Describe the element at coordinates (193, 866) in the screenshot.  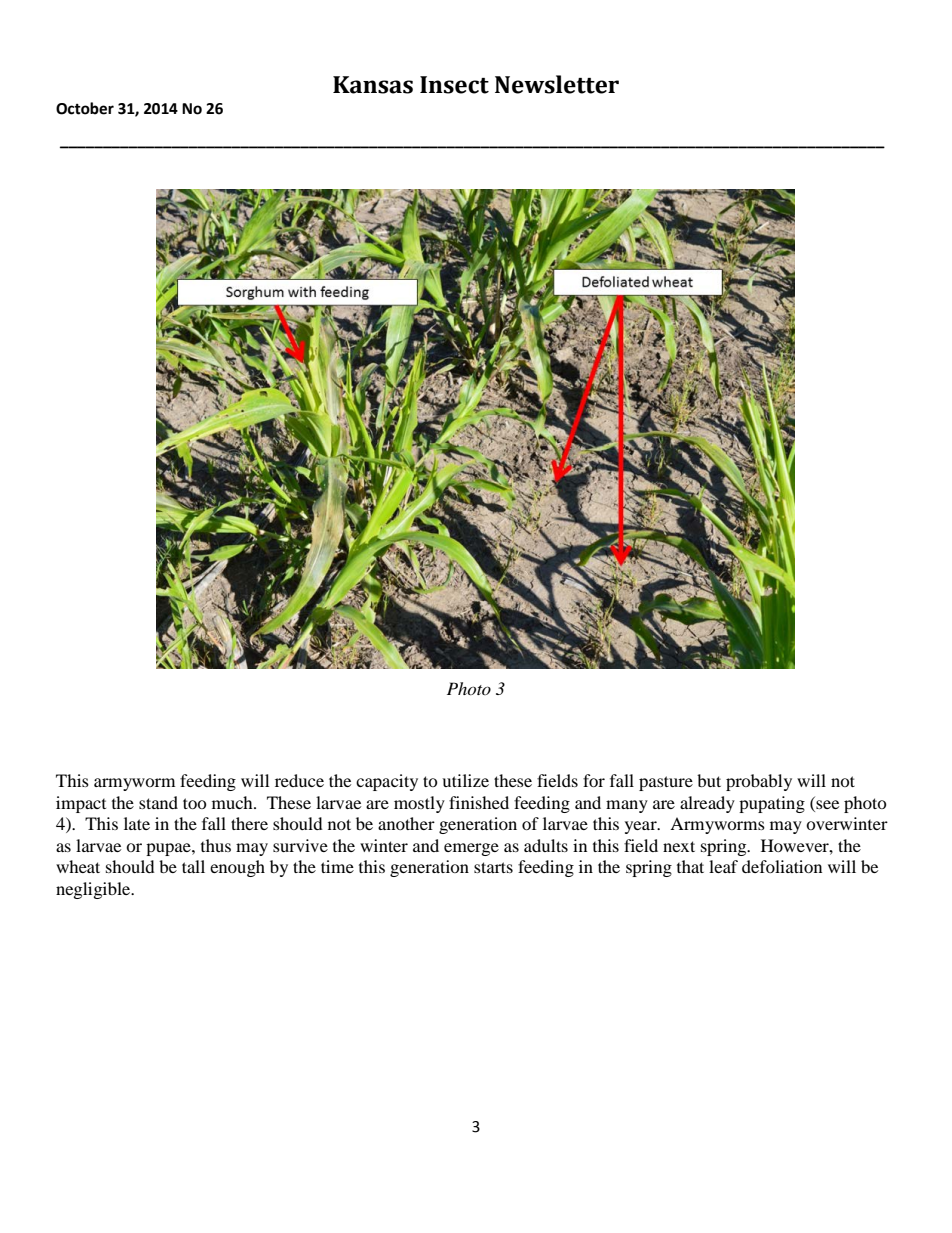
I see `tall` at that location.
